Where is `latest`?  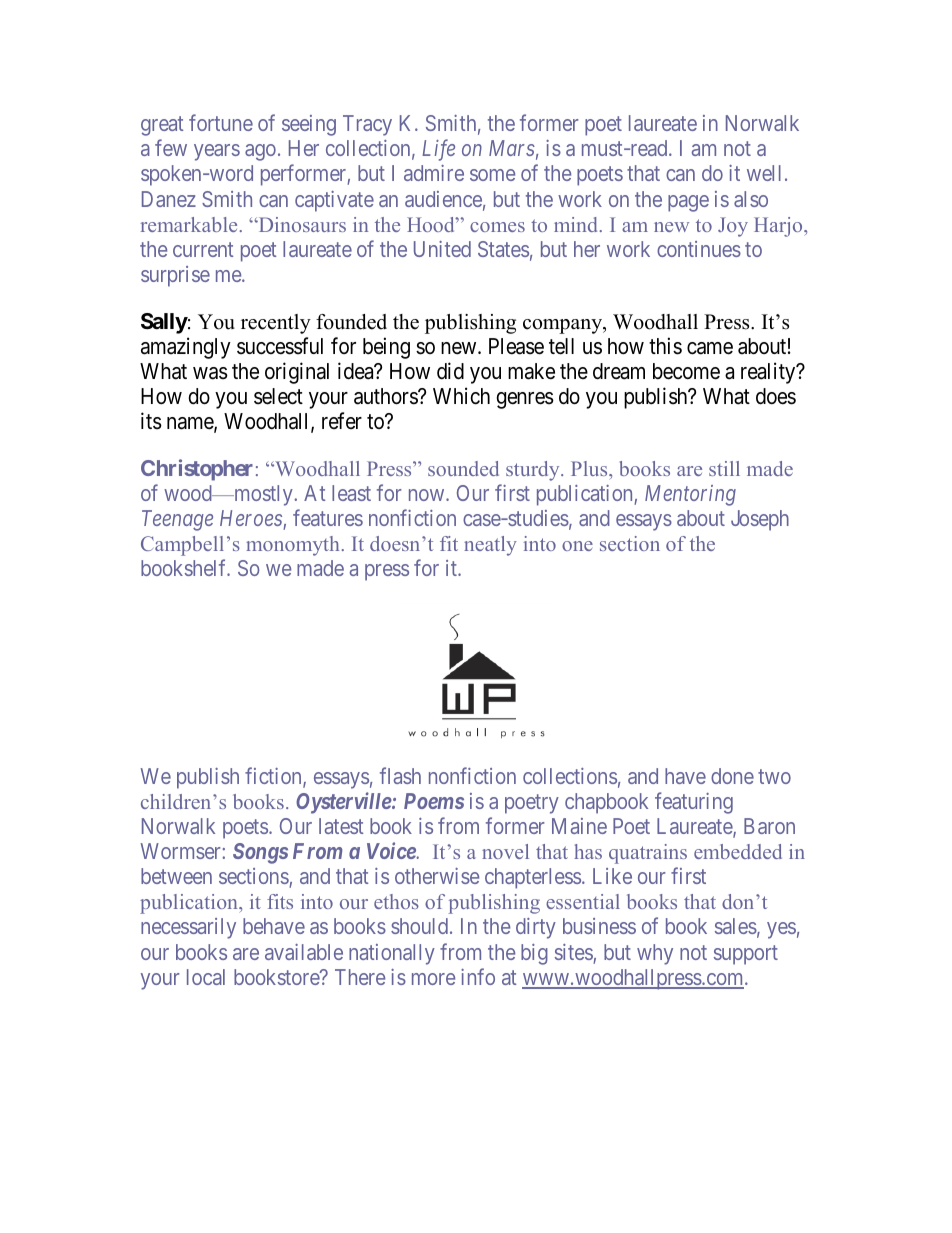 latest is located at coordinates (341, 826).
